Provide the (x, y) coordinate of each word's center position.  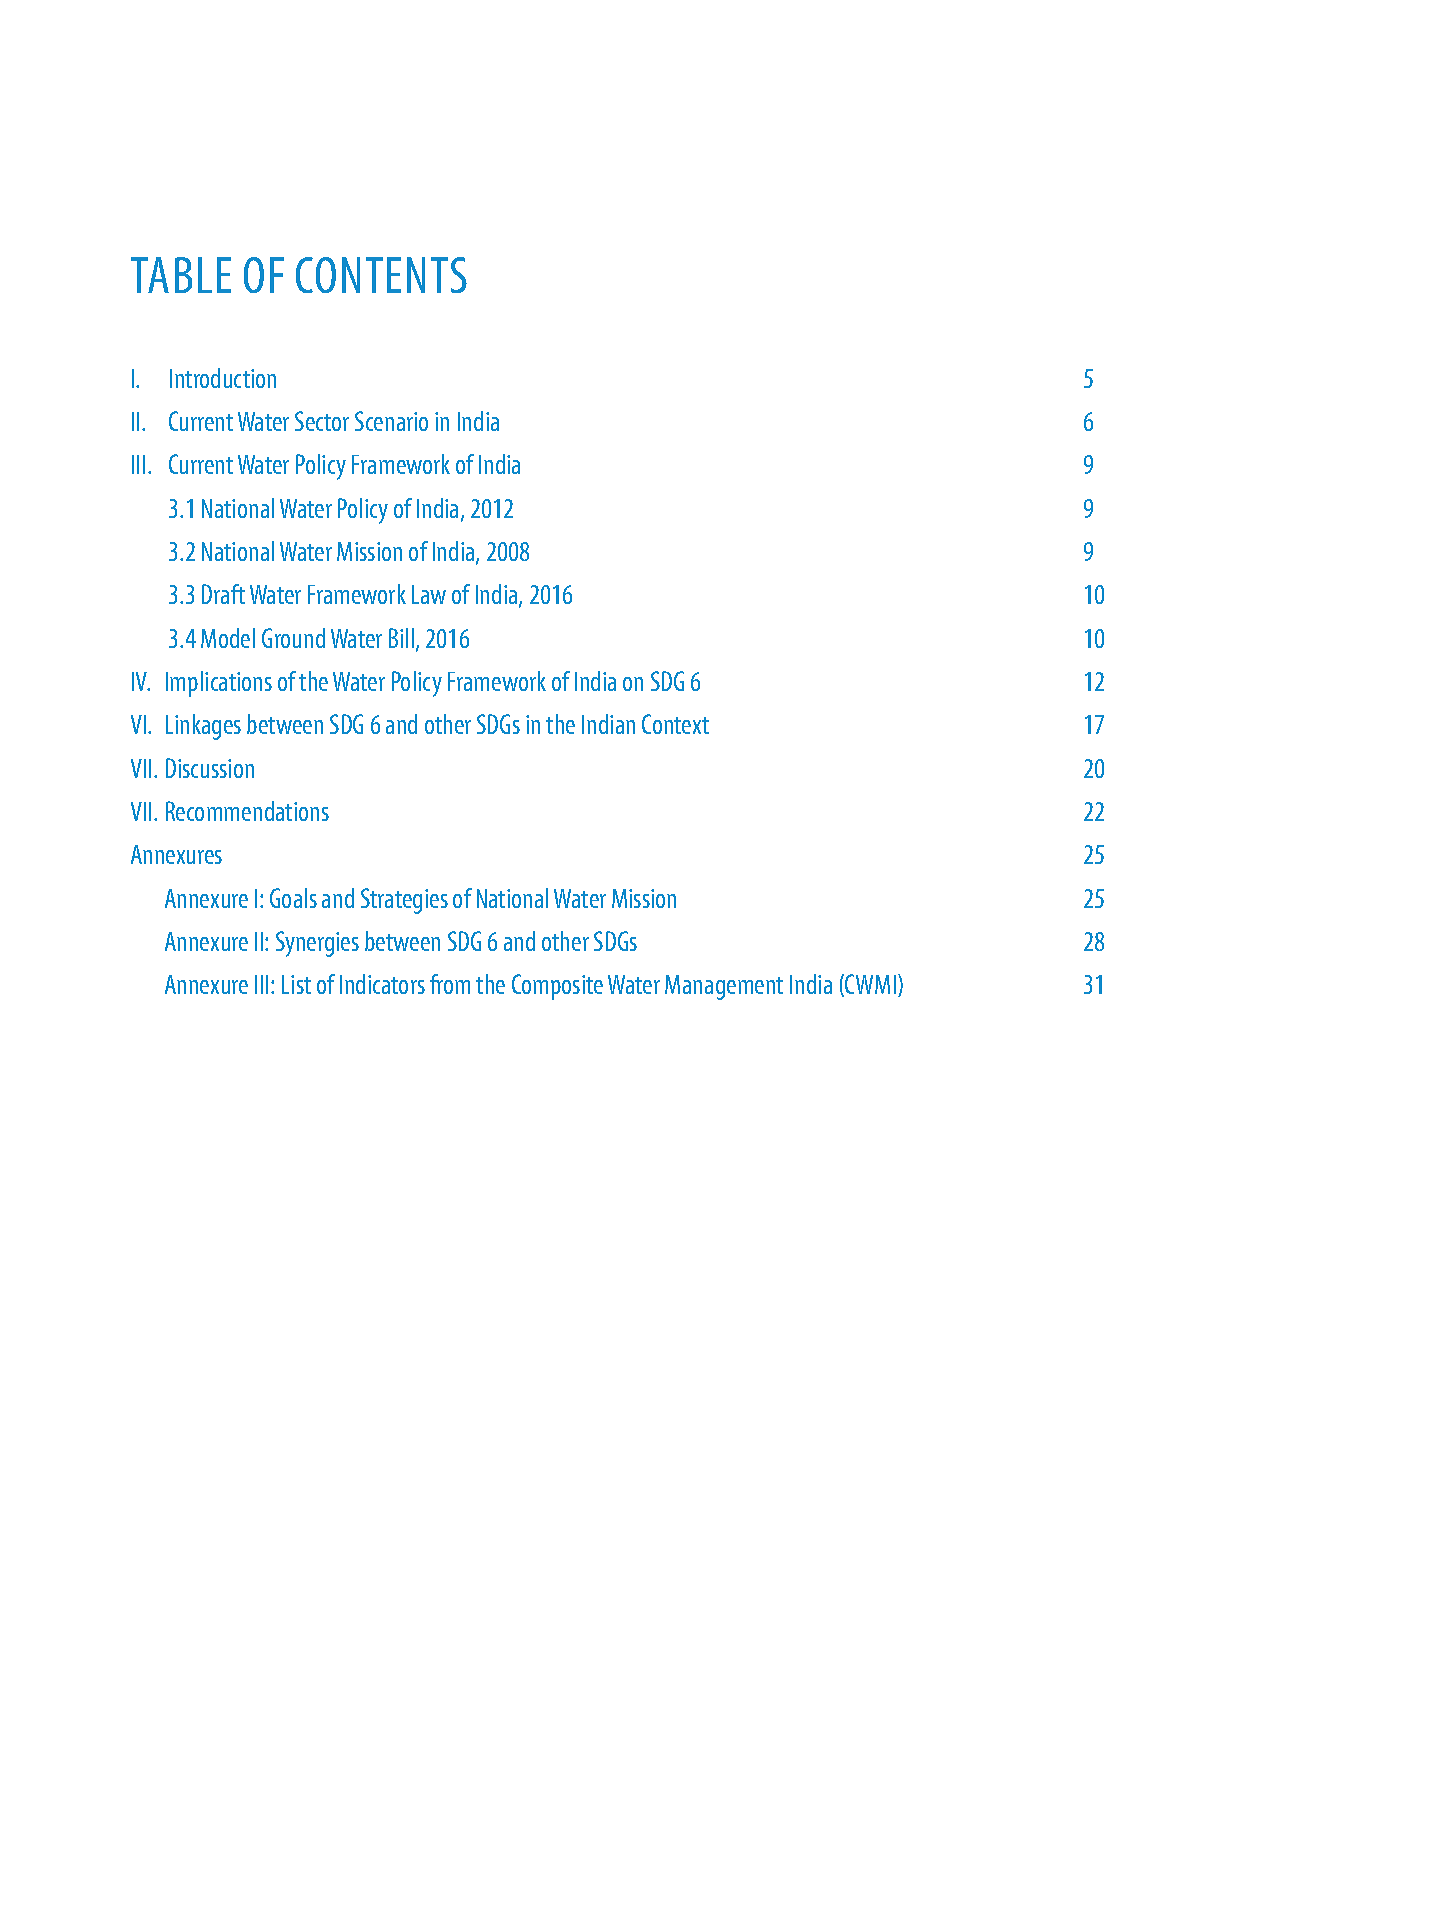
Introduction (223, 378)
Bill (403, 639)
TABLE (181, 275)
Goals (293, 898)
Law (429, 594)
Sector (322, 421)
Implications (219, 684)
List (296, 984)
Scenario (391, 421)
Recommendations (247, 811)
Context (675, 724)
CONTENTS (381, 275)
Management (724, 987)
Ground (293, 638)
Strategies (404, 901)
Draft (223, 594)
